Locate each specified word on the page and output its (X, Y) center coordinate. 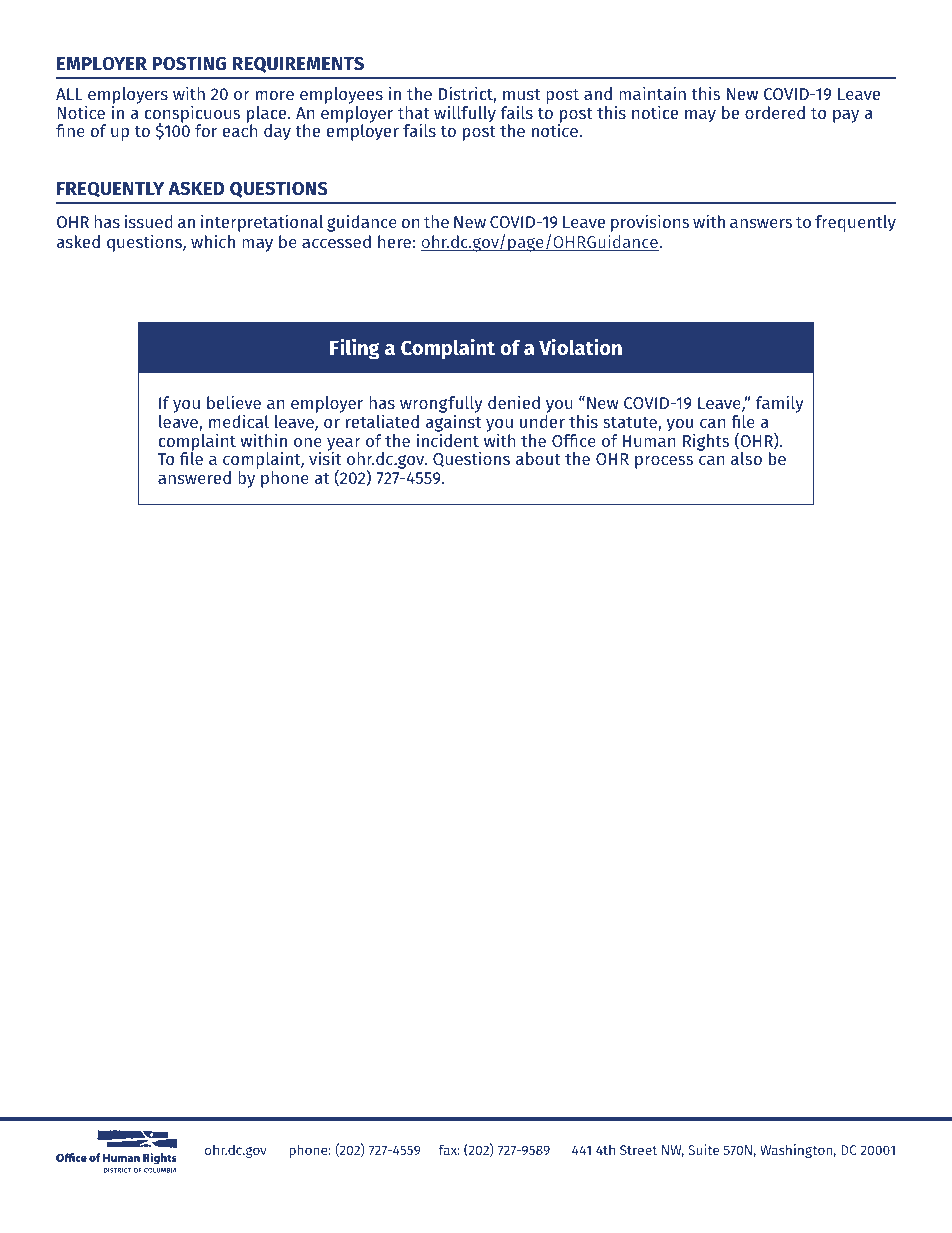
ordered (775, 112)
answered (194, 477)
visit (325, 457)
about (538, 458)
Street (638, 1150)
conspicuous (192, 115)
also (746, 458)
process (664, 462)
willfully (465, 114)
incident (448, 439)
